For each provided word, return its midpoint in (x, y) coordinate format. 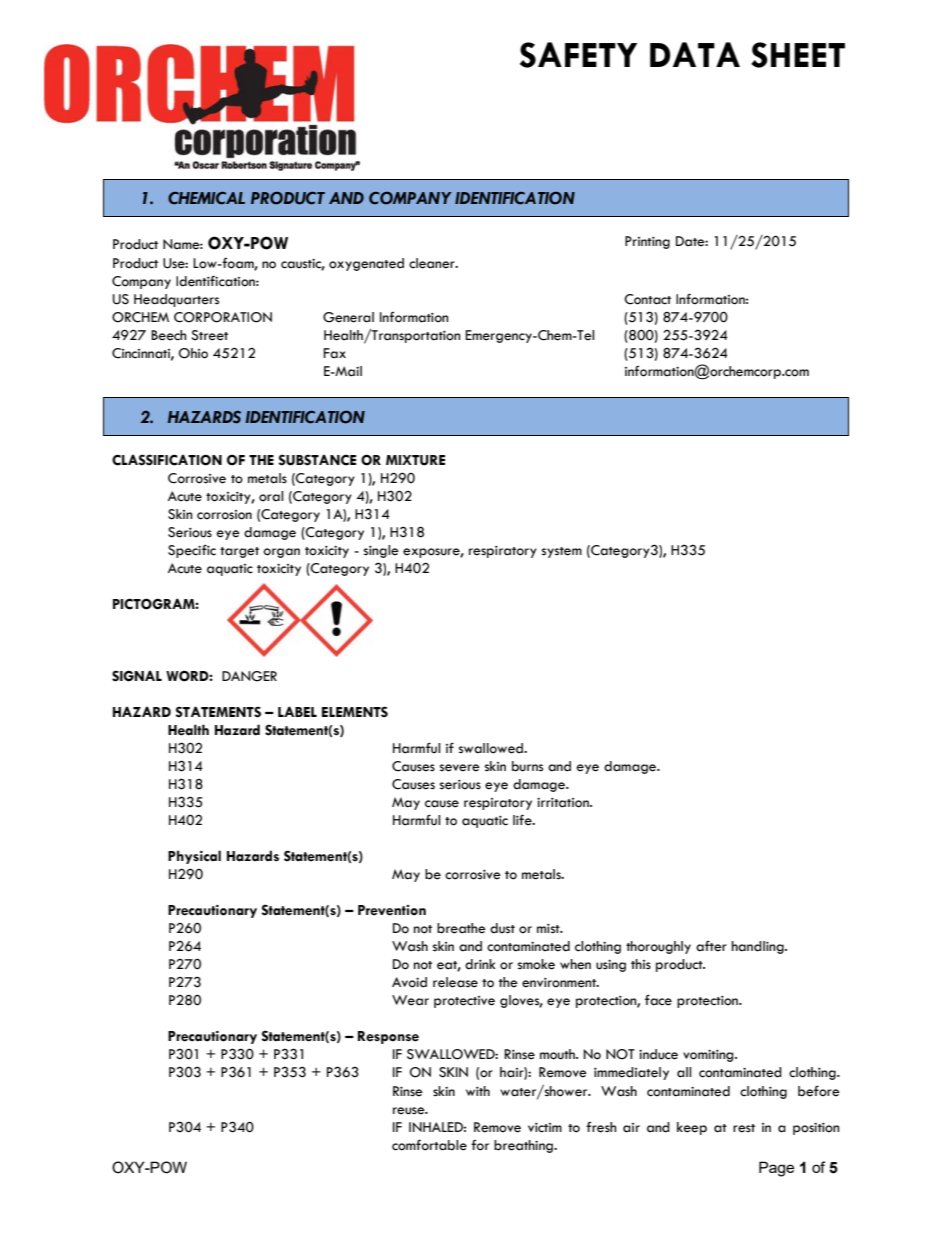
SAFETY (578, 55)
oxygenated (366, 264)
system (562, 552)
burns (527, 766)
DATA (695, 54)
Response (388, 1037)
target (239, 552)
